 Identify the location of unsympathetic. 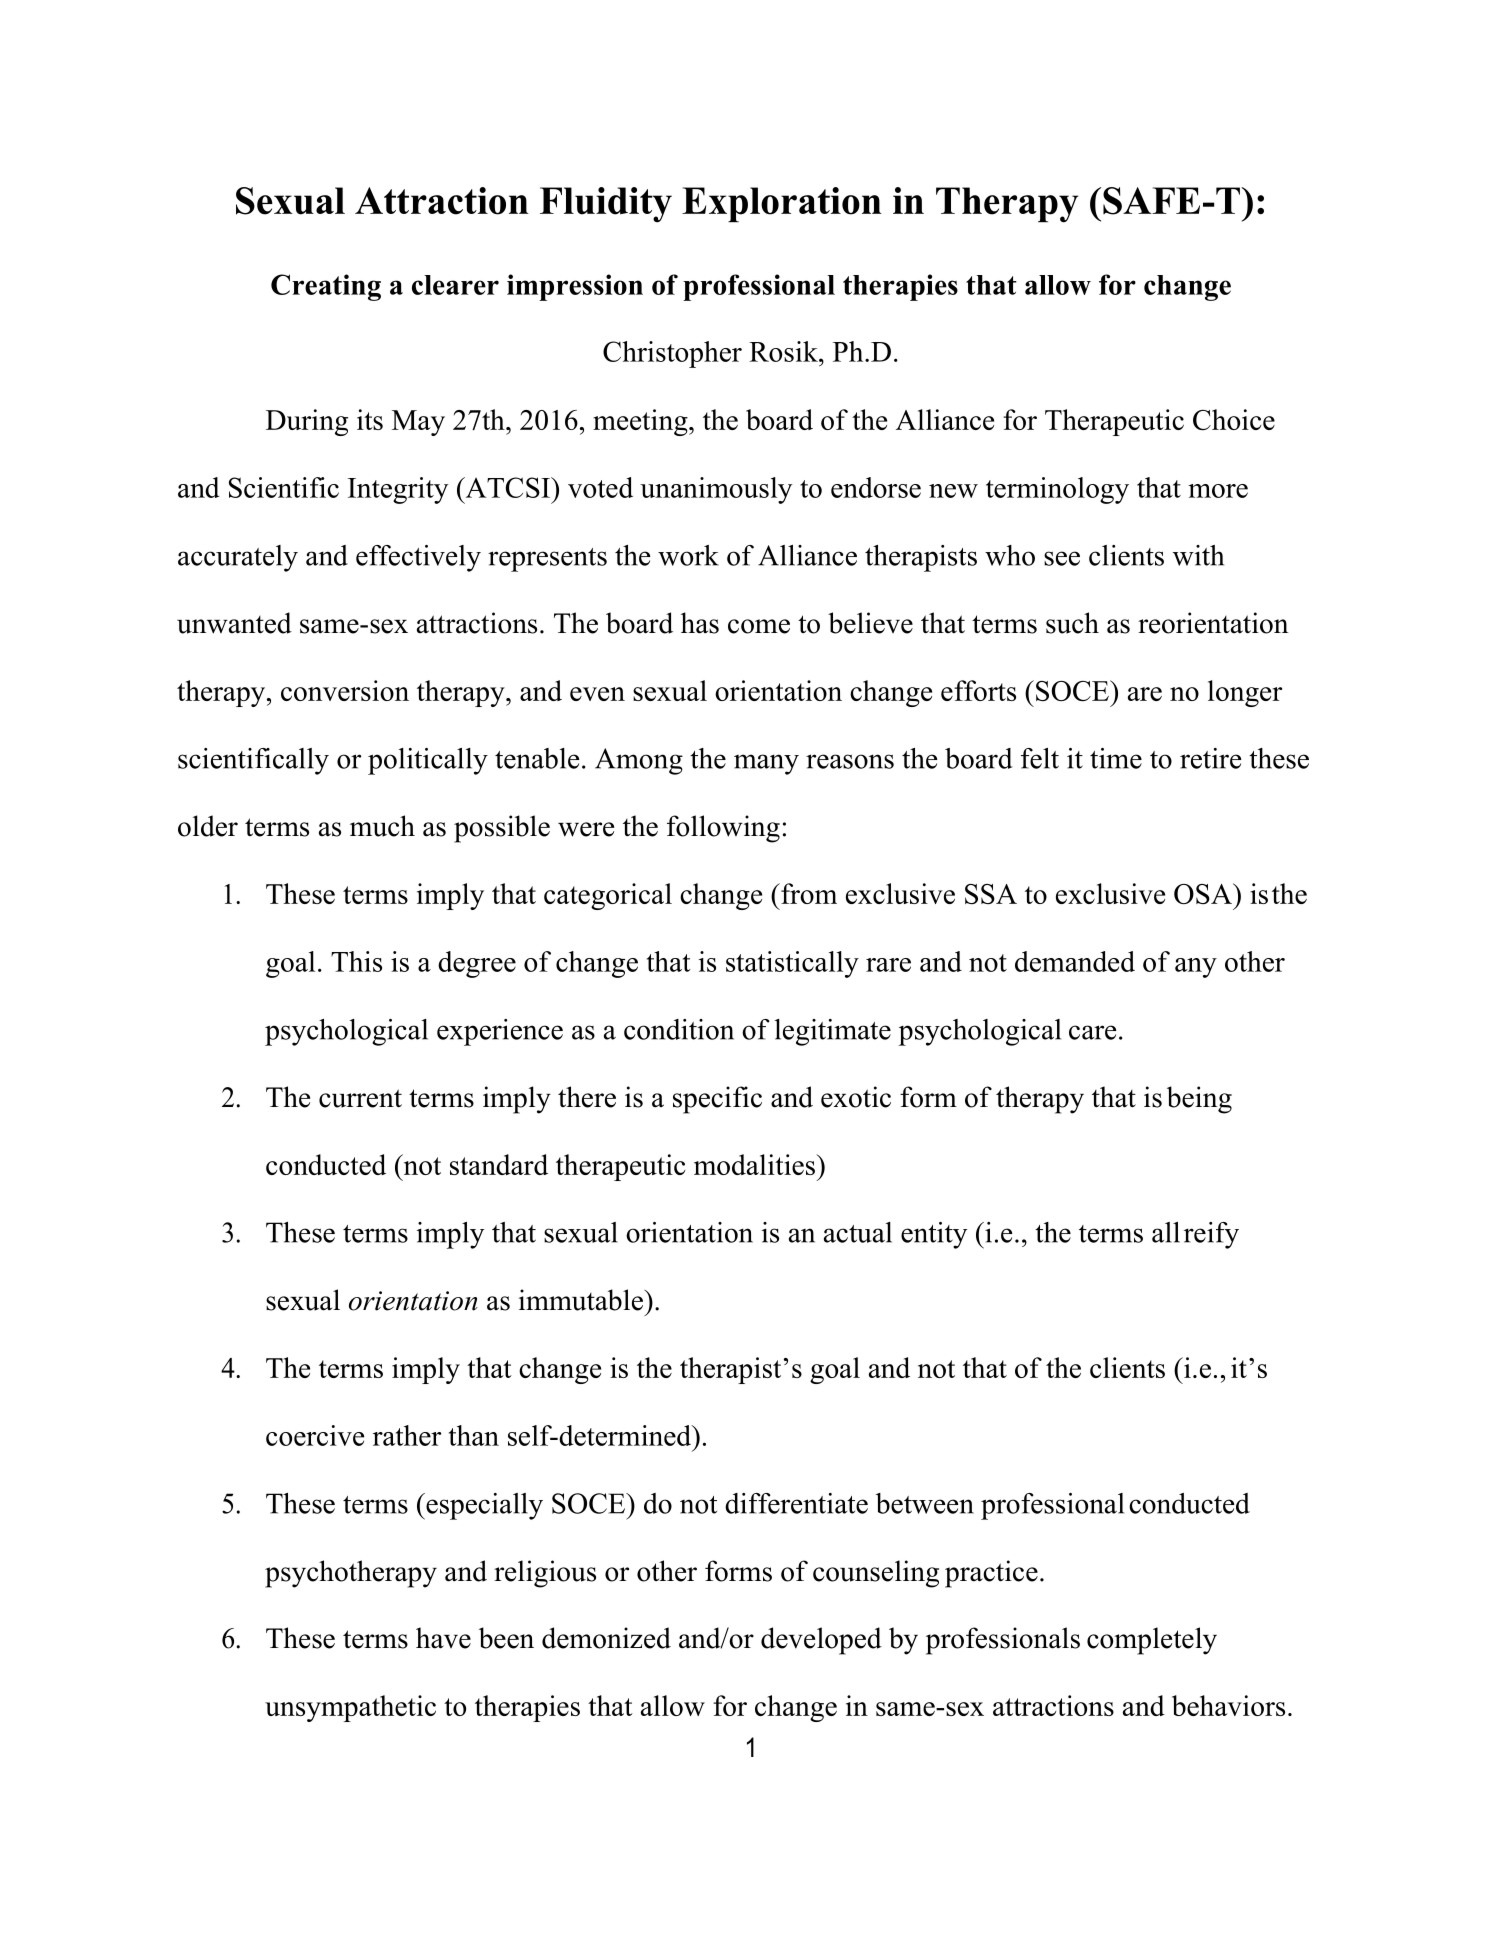
(350, 1708).
